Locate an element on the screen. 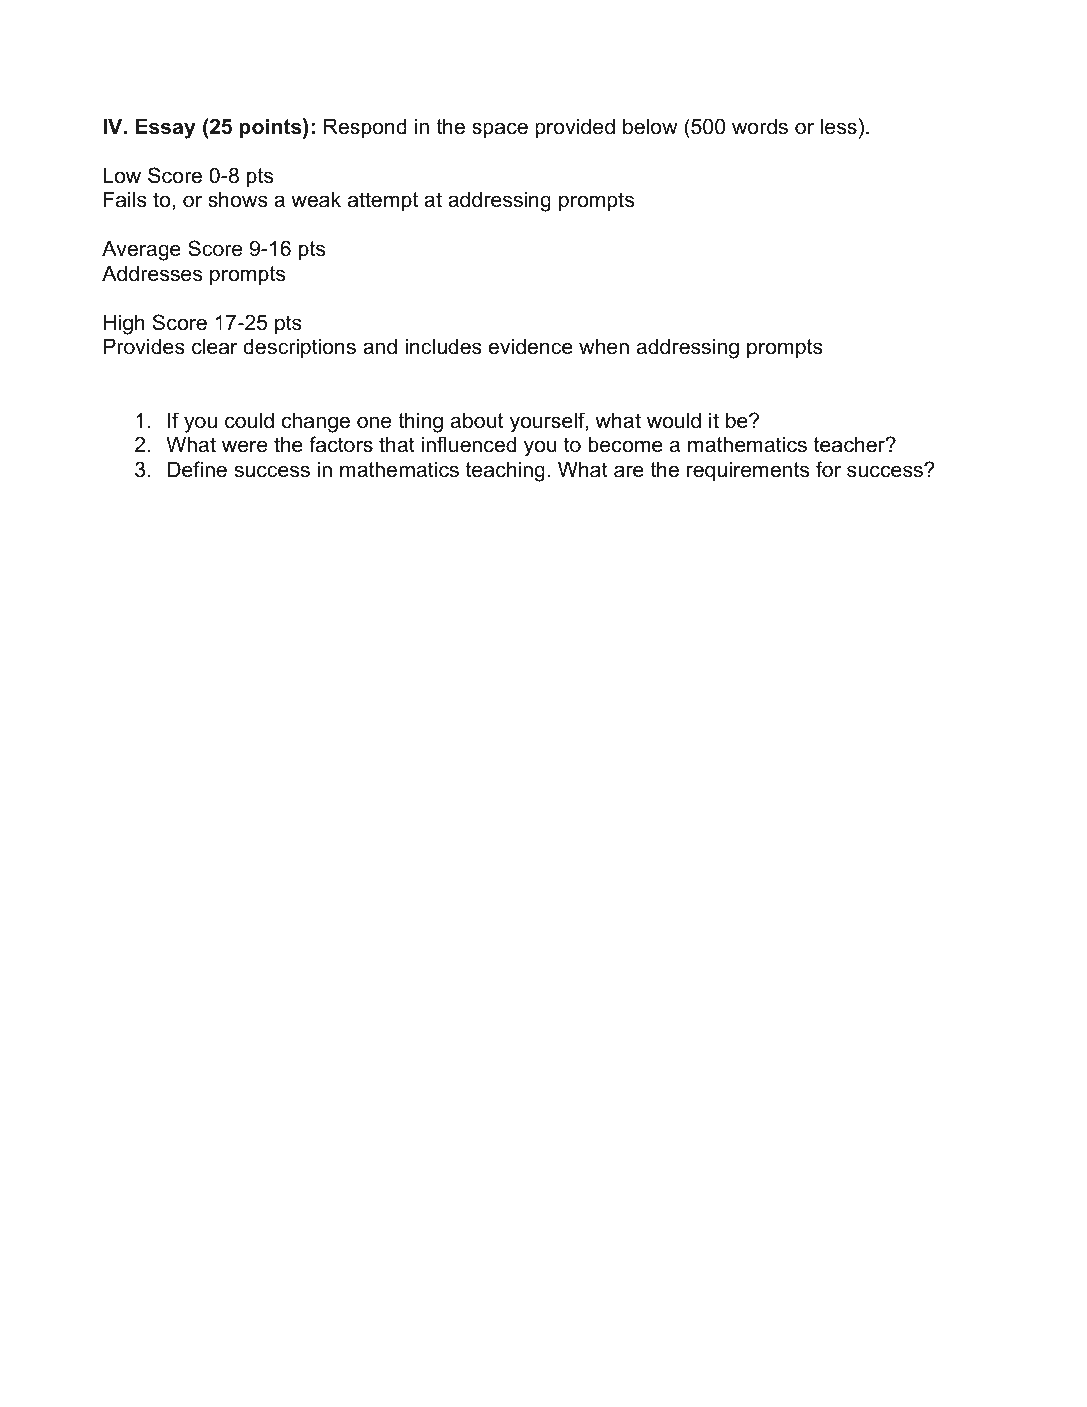  includes is located at coordinates (443, 346).
